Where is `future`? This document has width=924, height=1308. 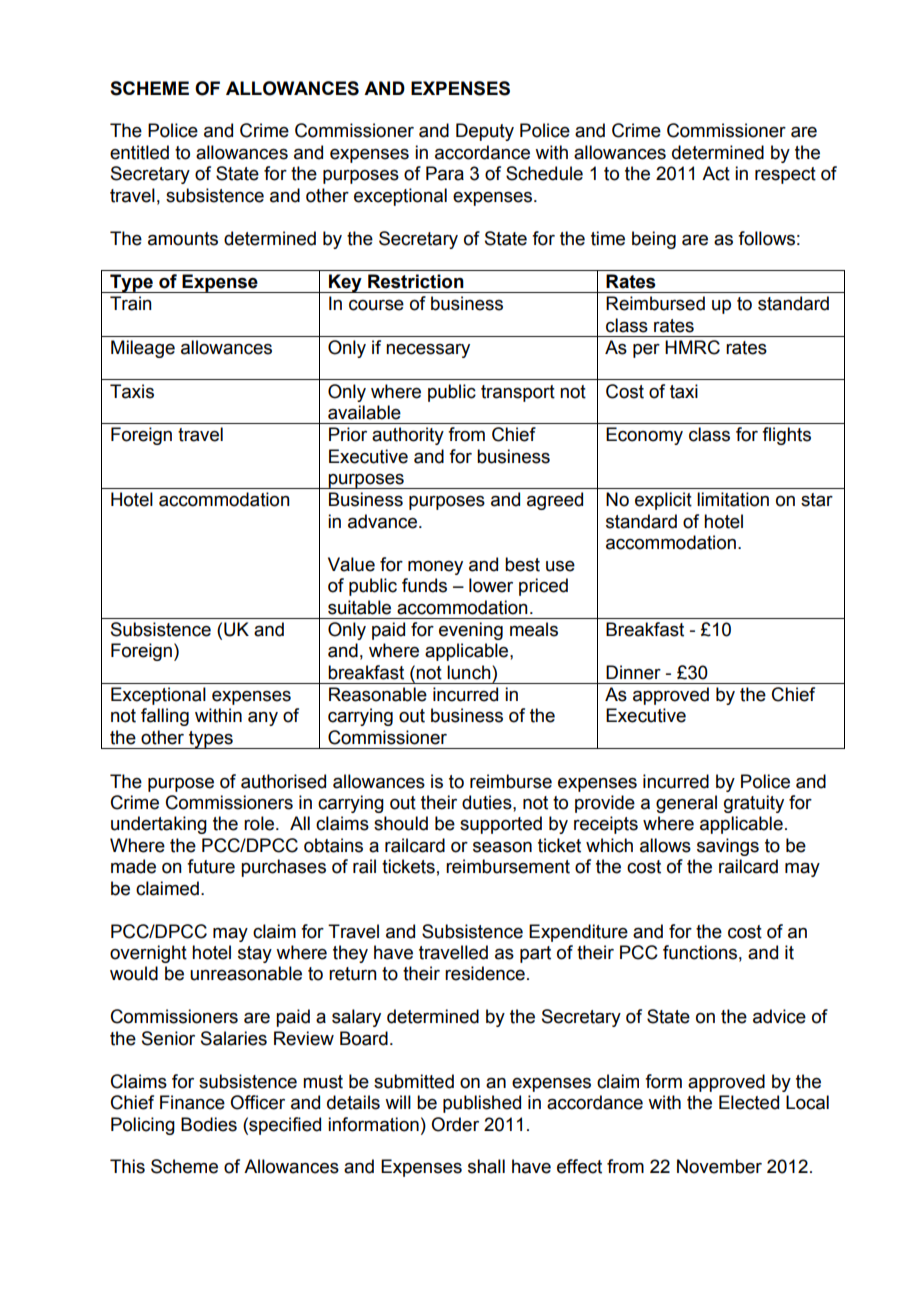 future is located at coordinates (211, 866).
